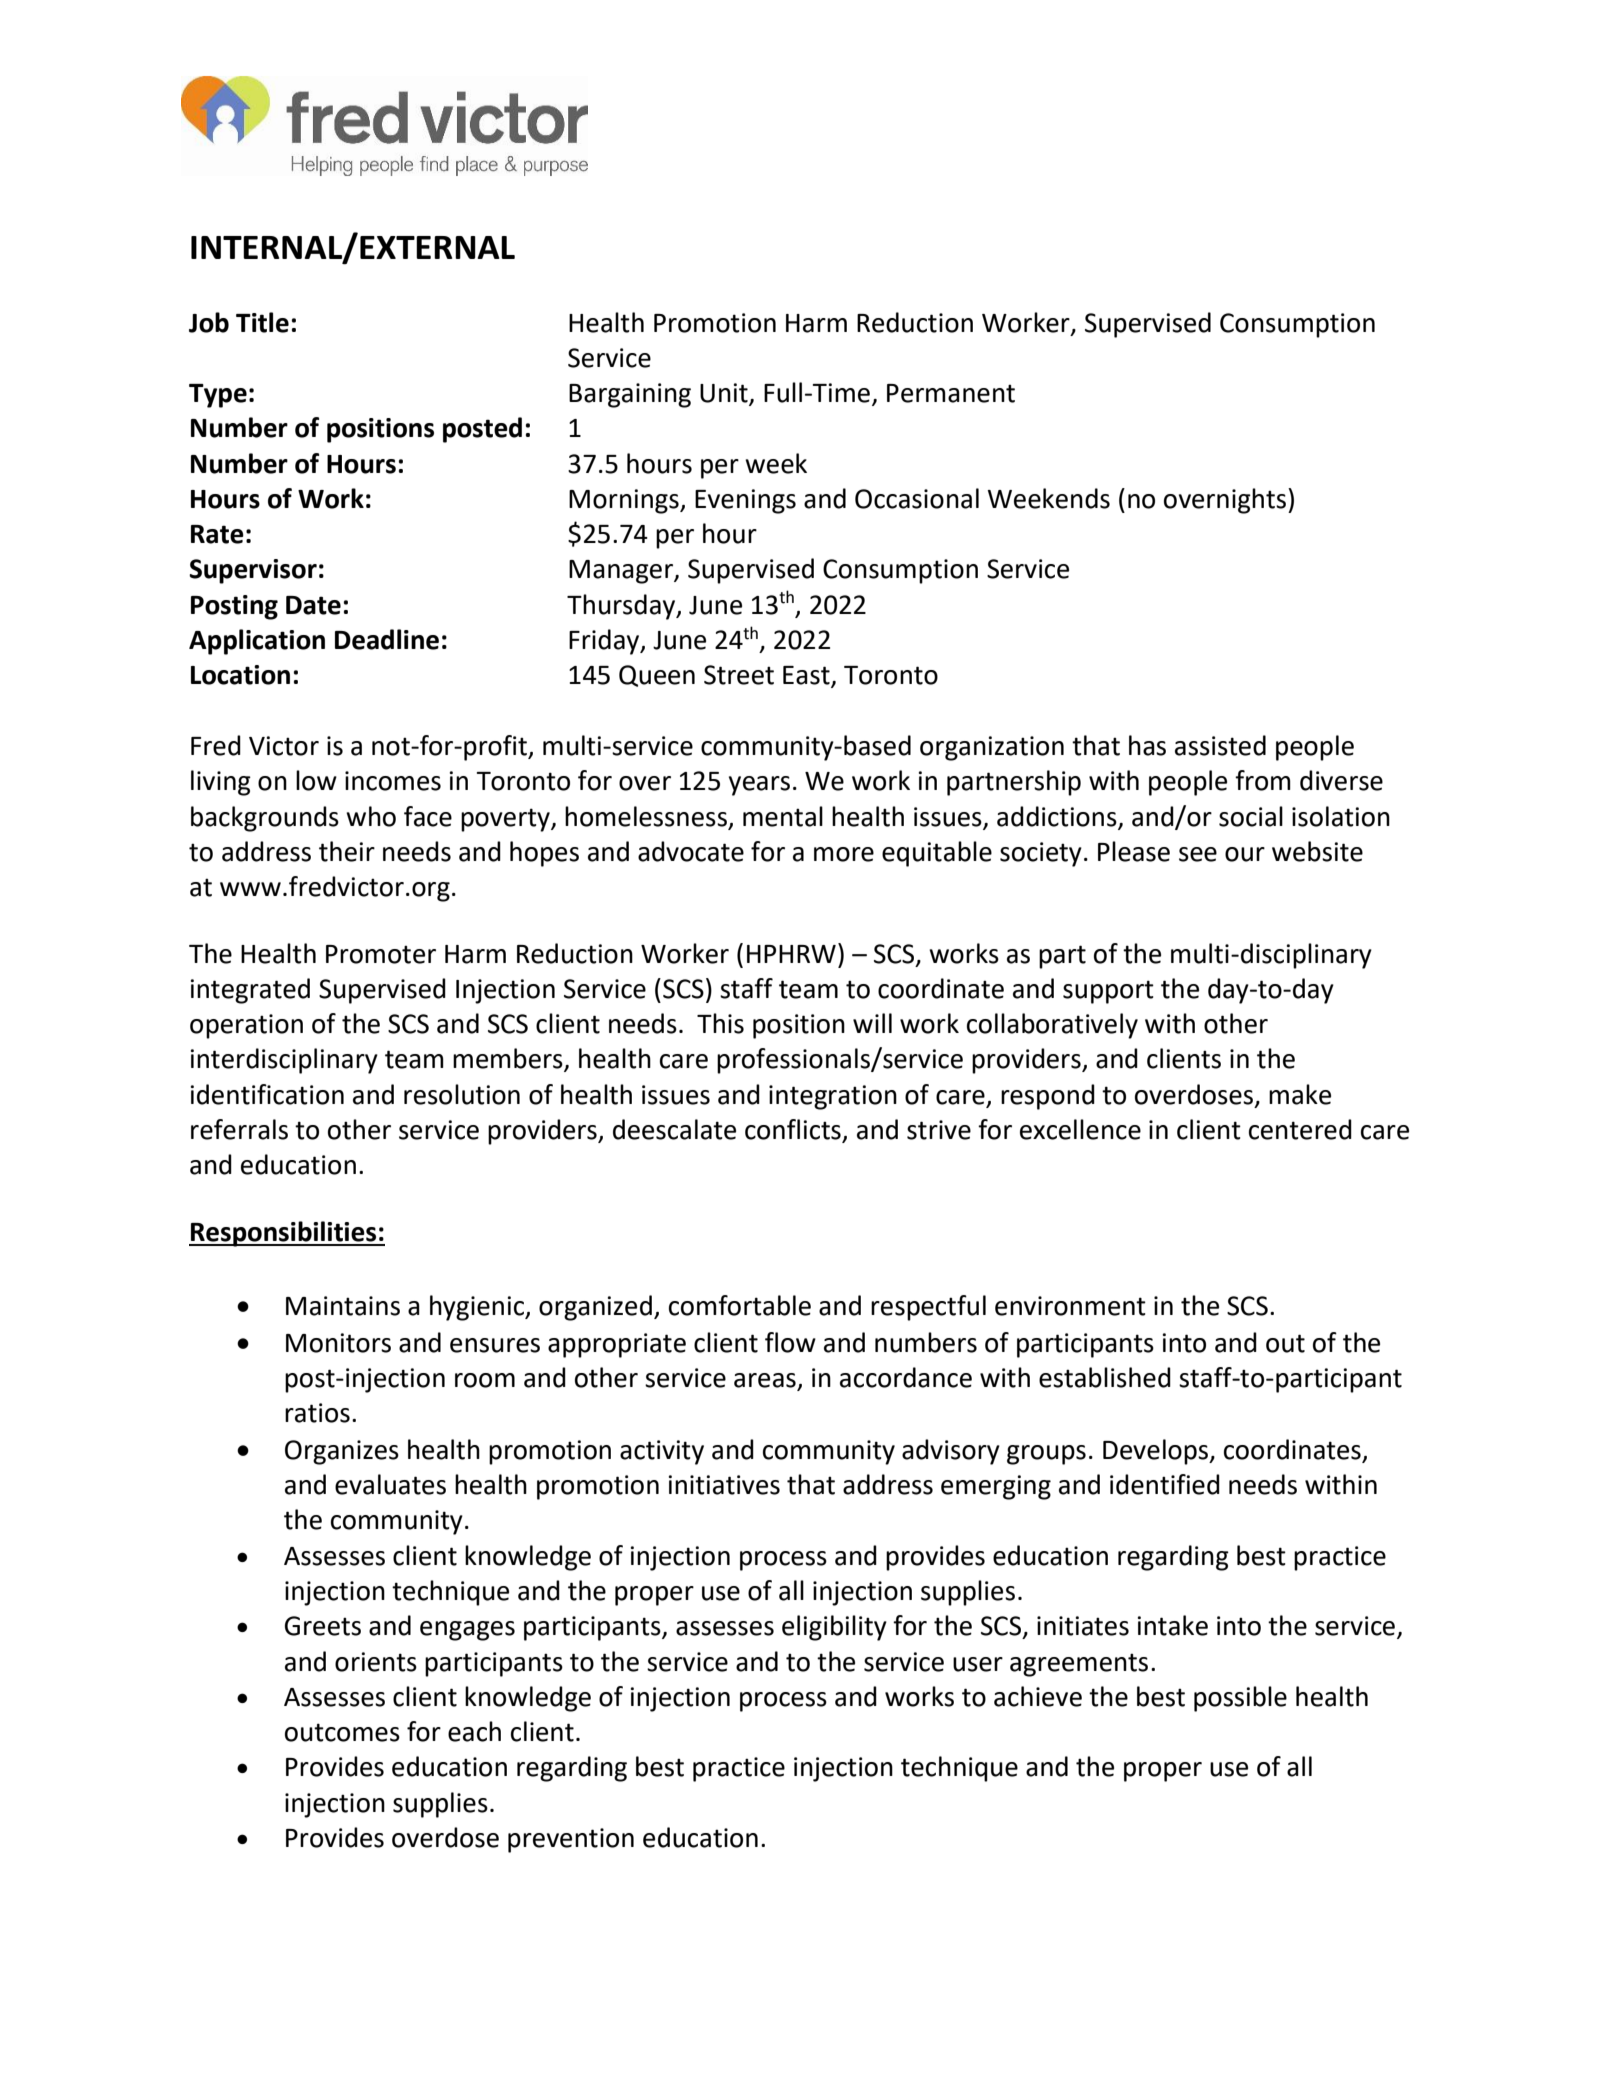 This image has width=1608, height=2080. What do you see at coordinates (342, 1732) in the image?
I see `outcomes` at bounding box center [342, 1732].
